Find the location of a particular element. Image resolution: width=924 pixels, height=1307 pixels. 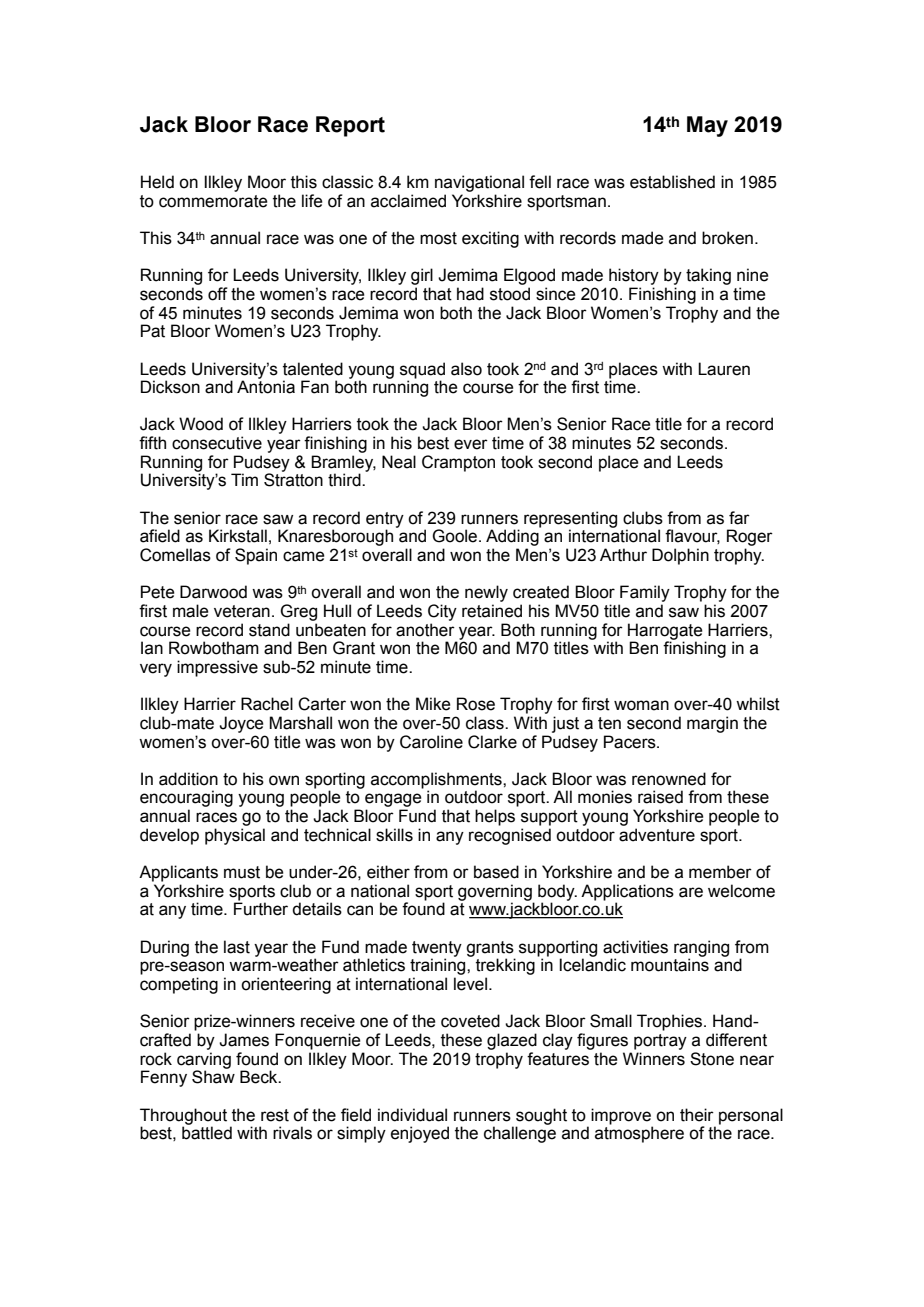

City is located at coordinates (442, 612).
